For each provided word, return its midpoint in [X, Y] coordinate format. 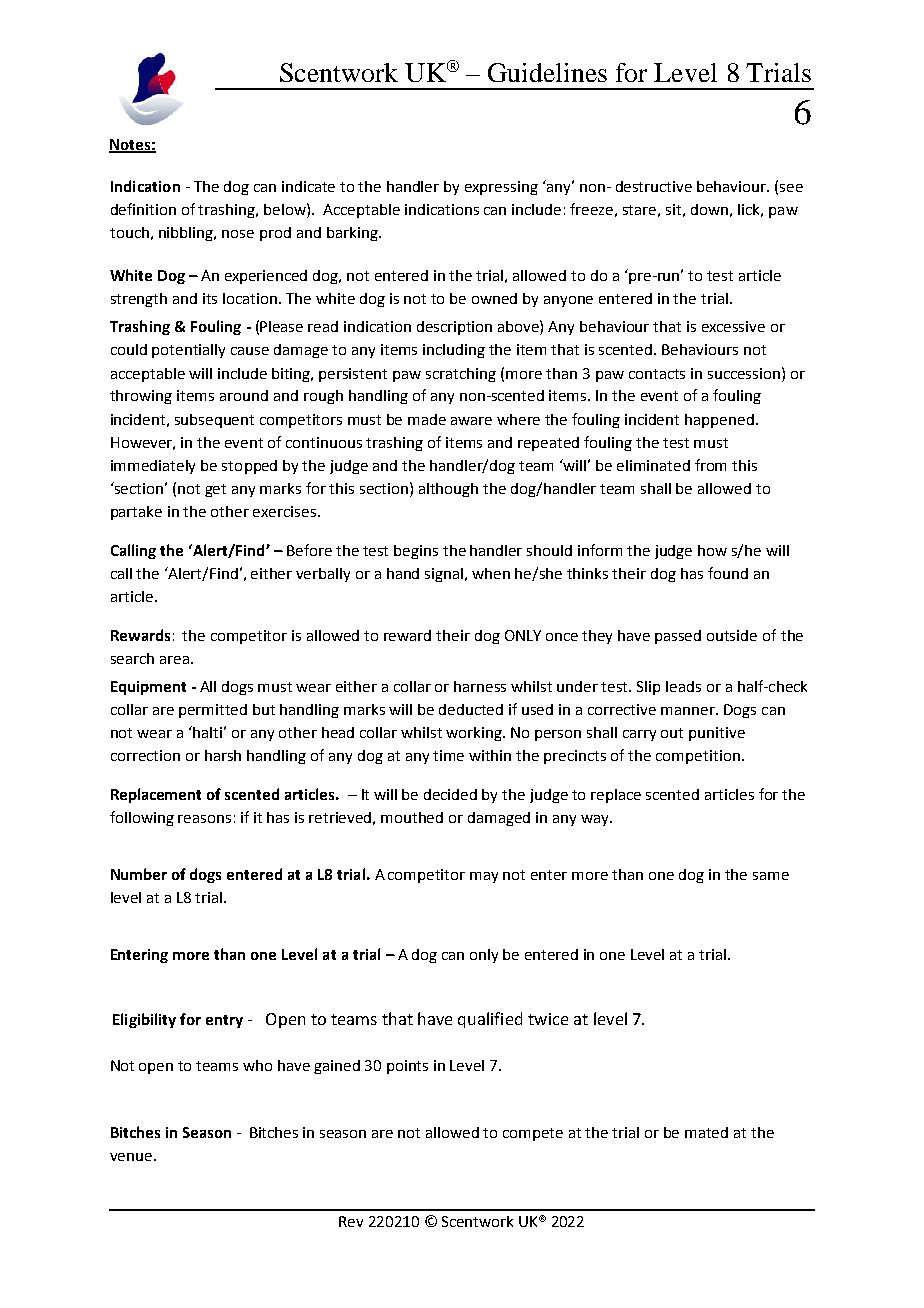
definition [143, 209]
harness [480, 686]
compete [533, 1134]
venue [132, 1157]
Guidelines [547, 72]
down [709, 209]
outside [732, 635]
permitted [213, 711]
